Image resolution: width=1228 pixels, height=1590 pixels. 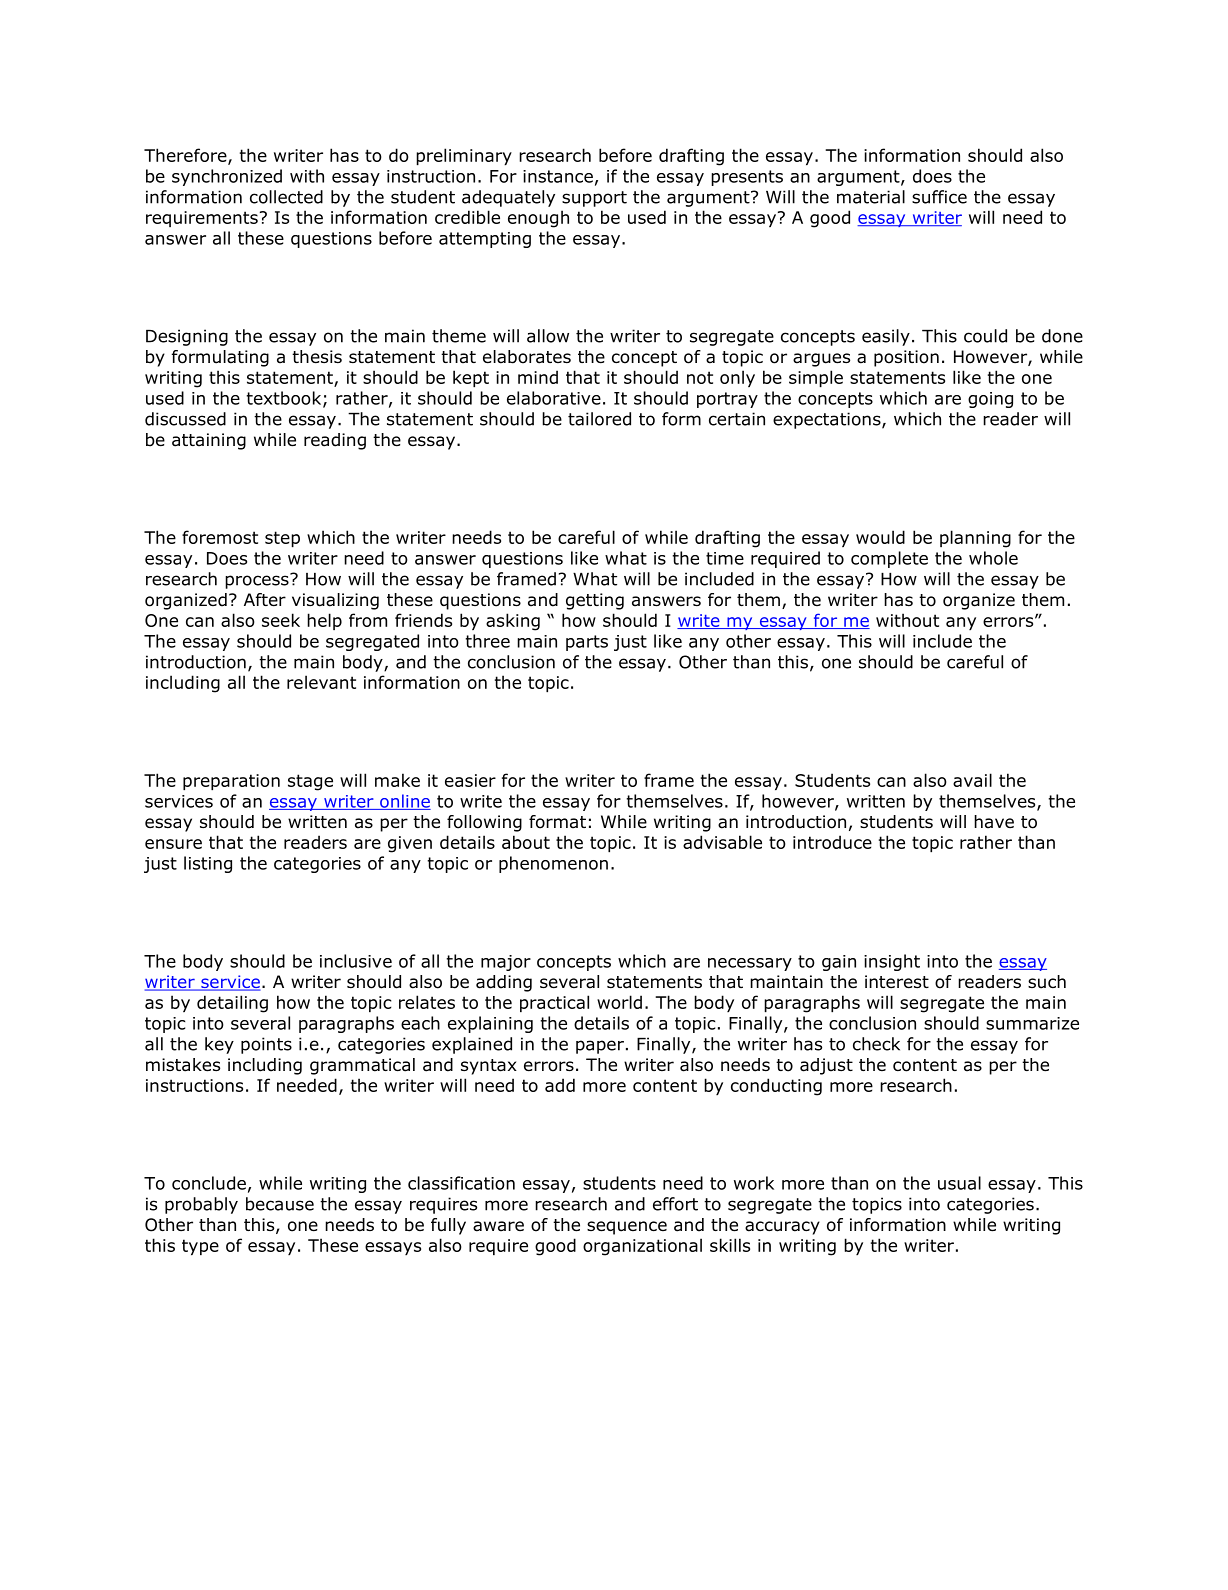 What do you see at coordinates (310, 782) in the screenshot?
I see `stage` at bounding box center [310, 782].
